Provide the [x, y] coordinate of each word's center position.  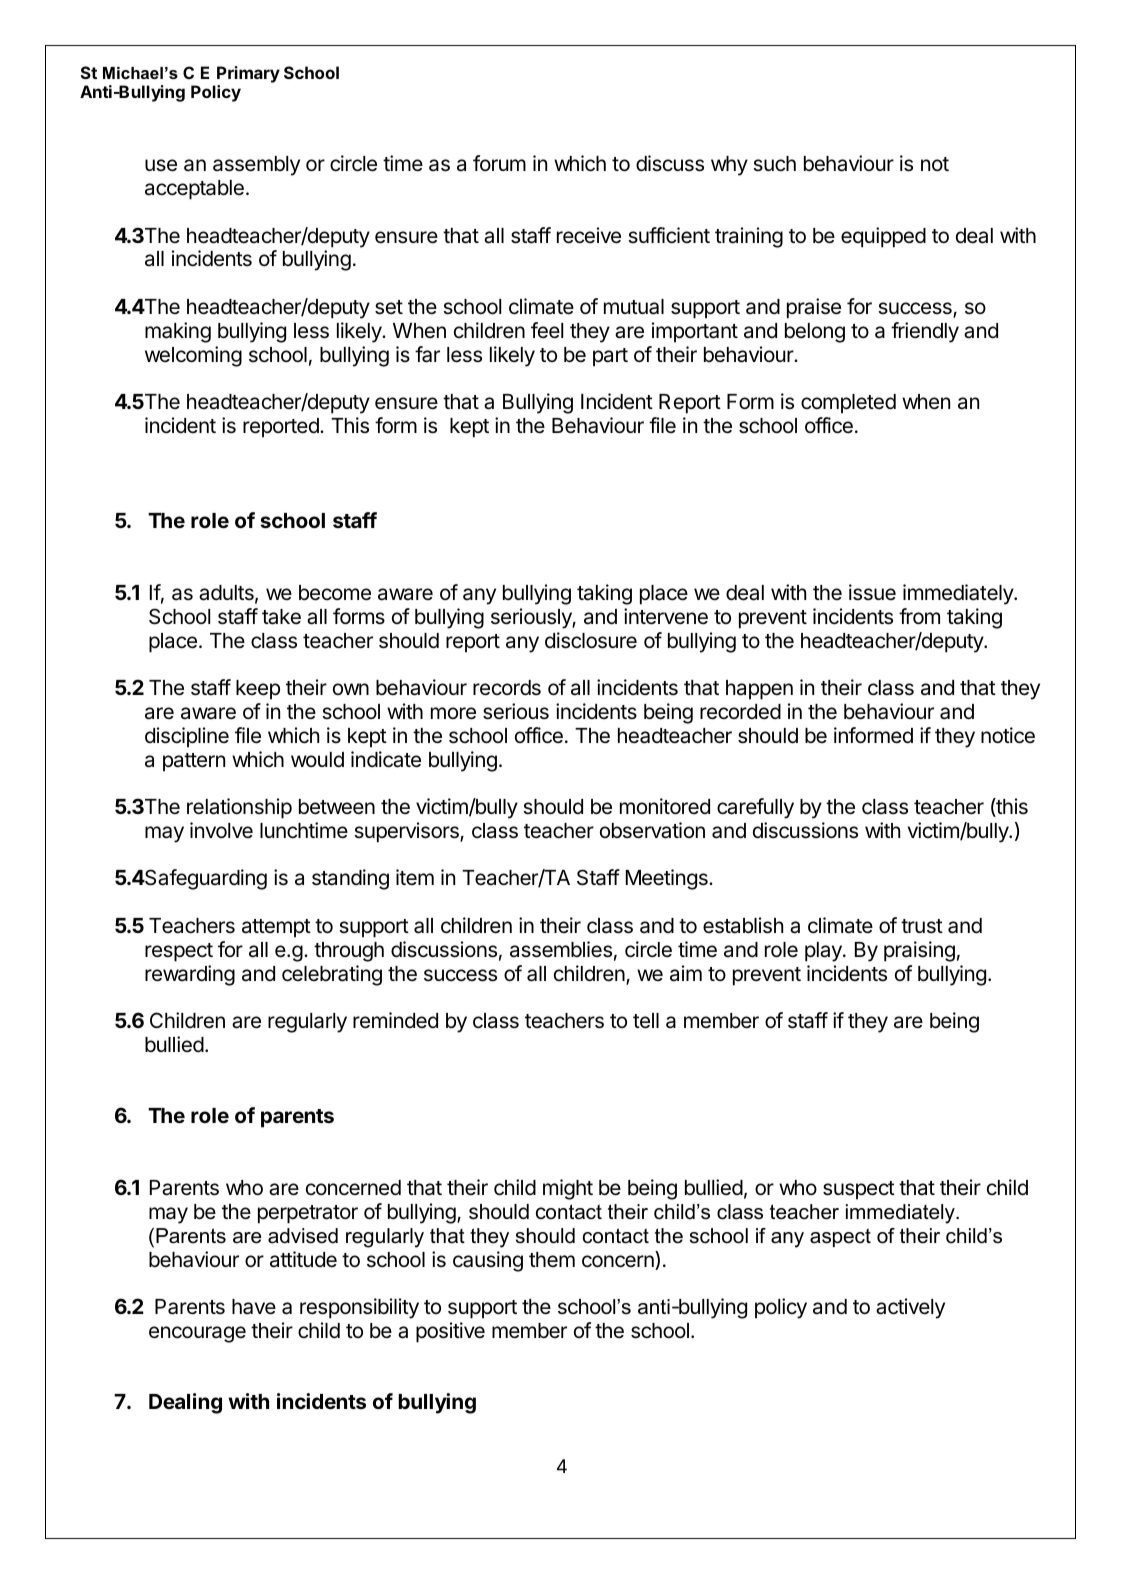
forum [499, 163]
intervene [666, 616]
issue [872, 592]
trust [922, 926]
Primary [248, 74]
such [774, 164]
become [335, 593]
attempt [276, 928]
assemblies [561, 949]
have [254, 1307]
